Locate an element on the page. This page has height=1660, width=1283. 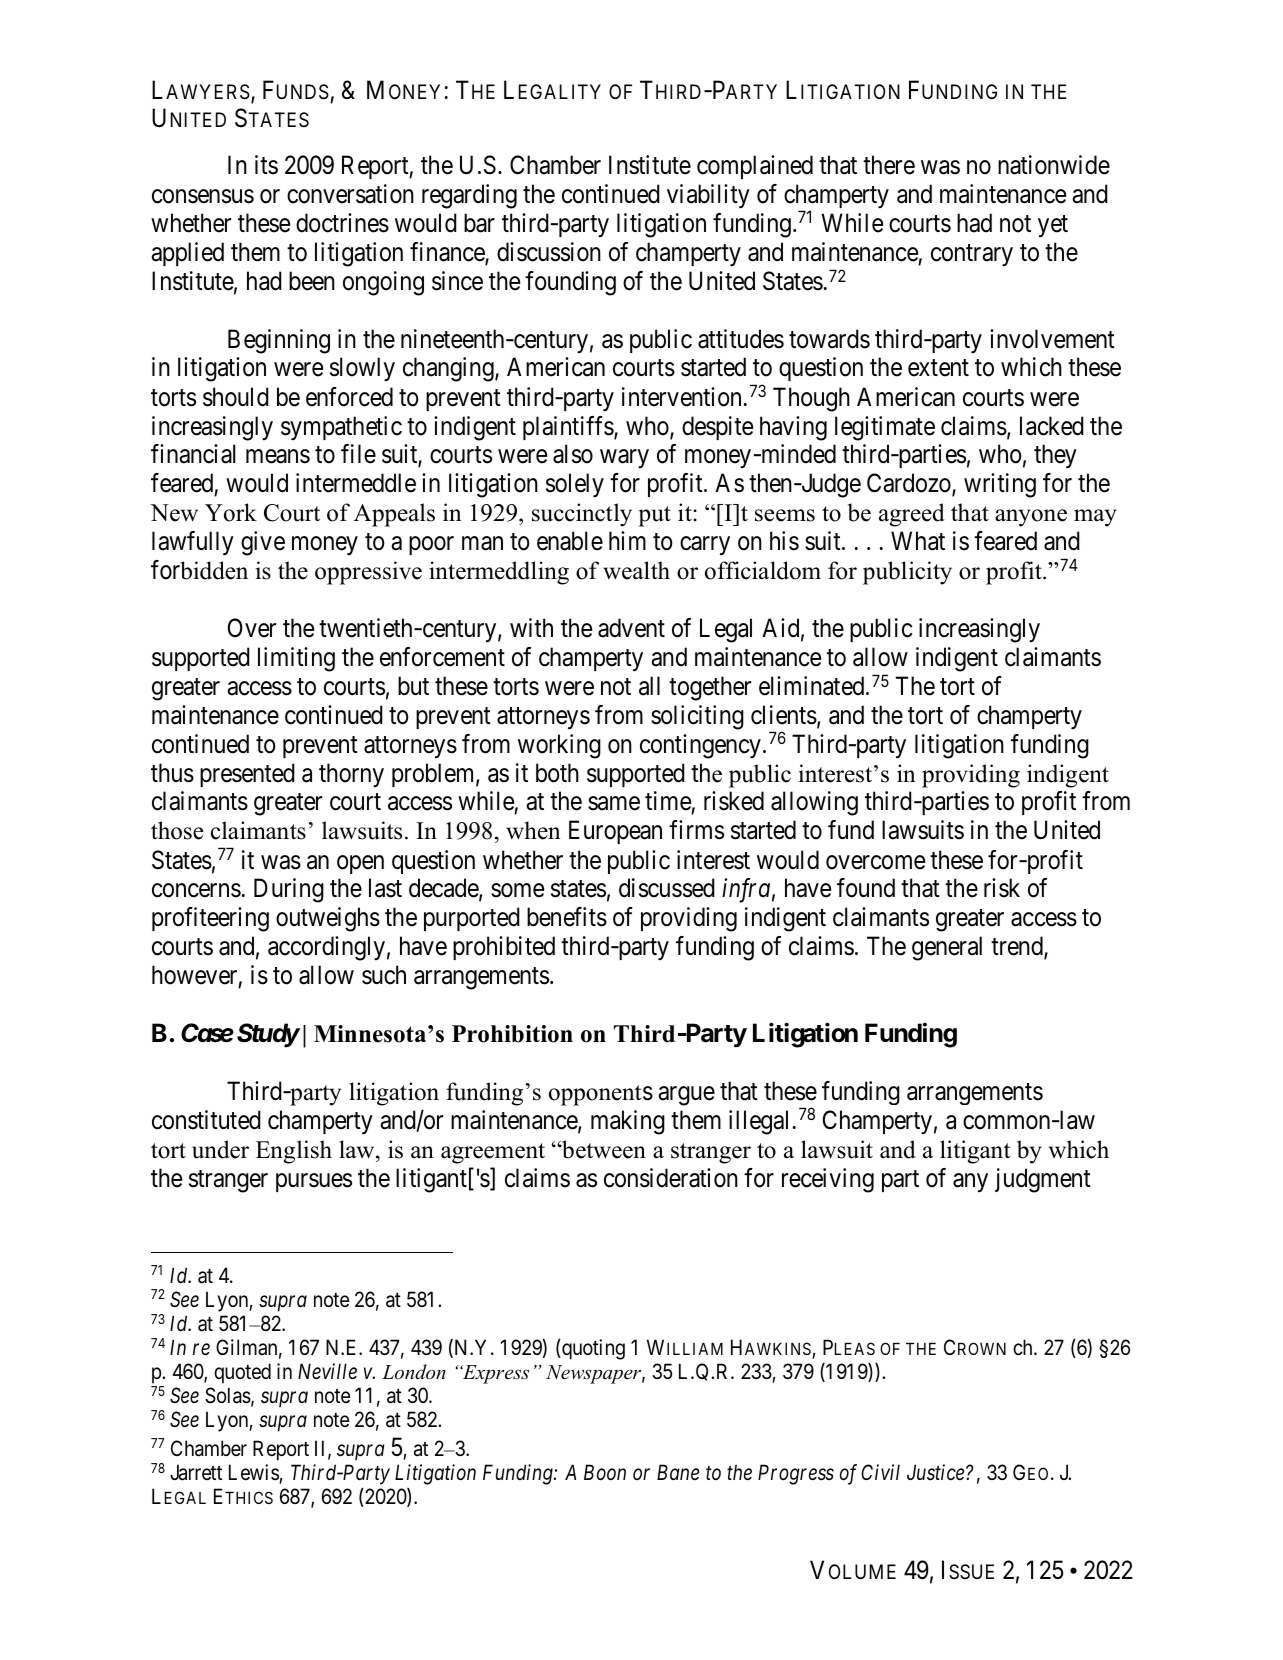
presented is located at coordinates (247, 775).
